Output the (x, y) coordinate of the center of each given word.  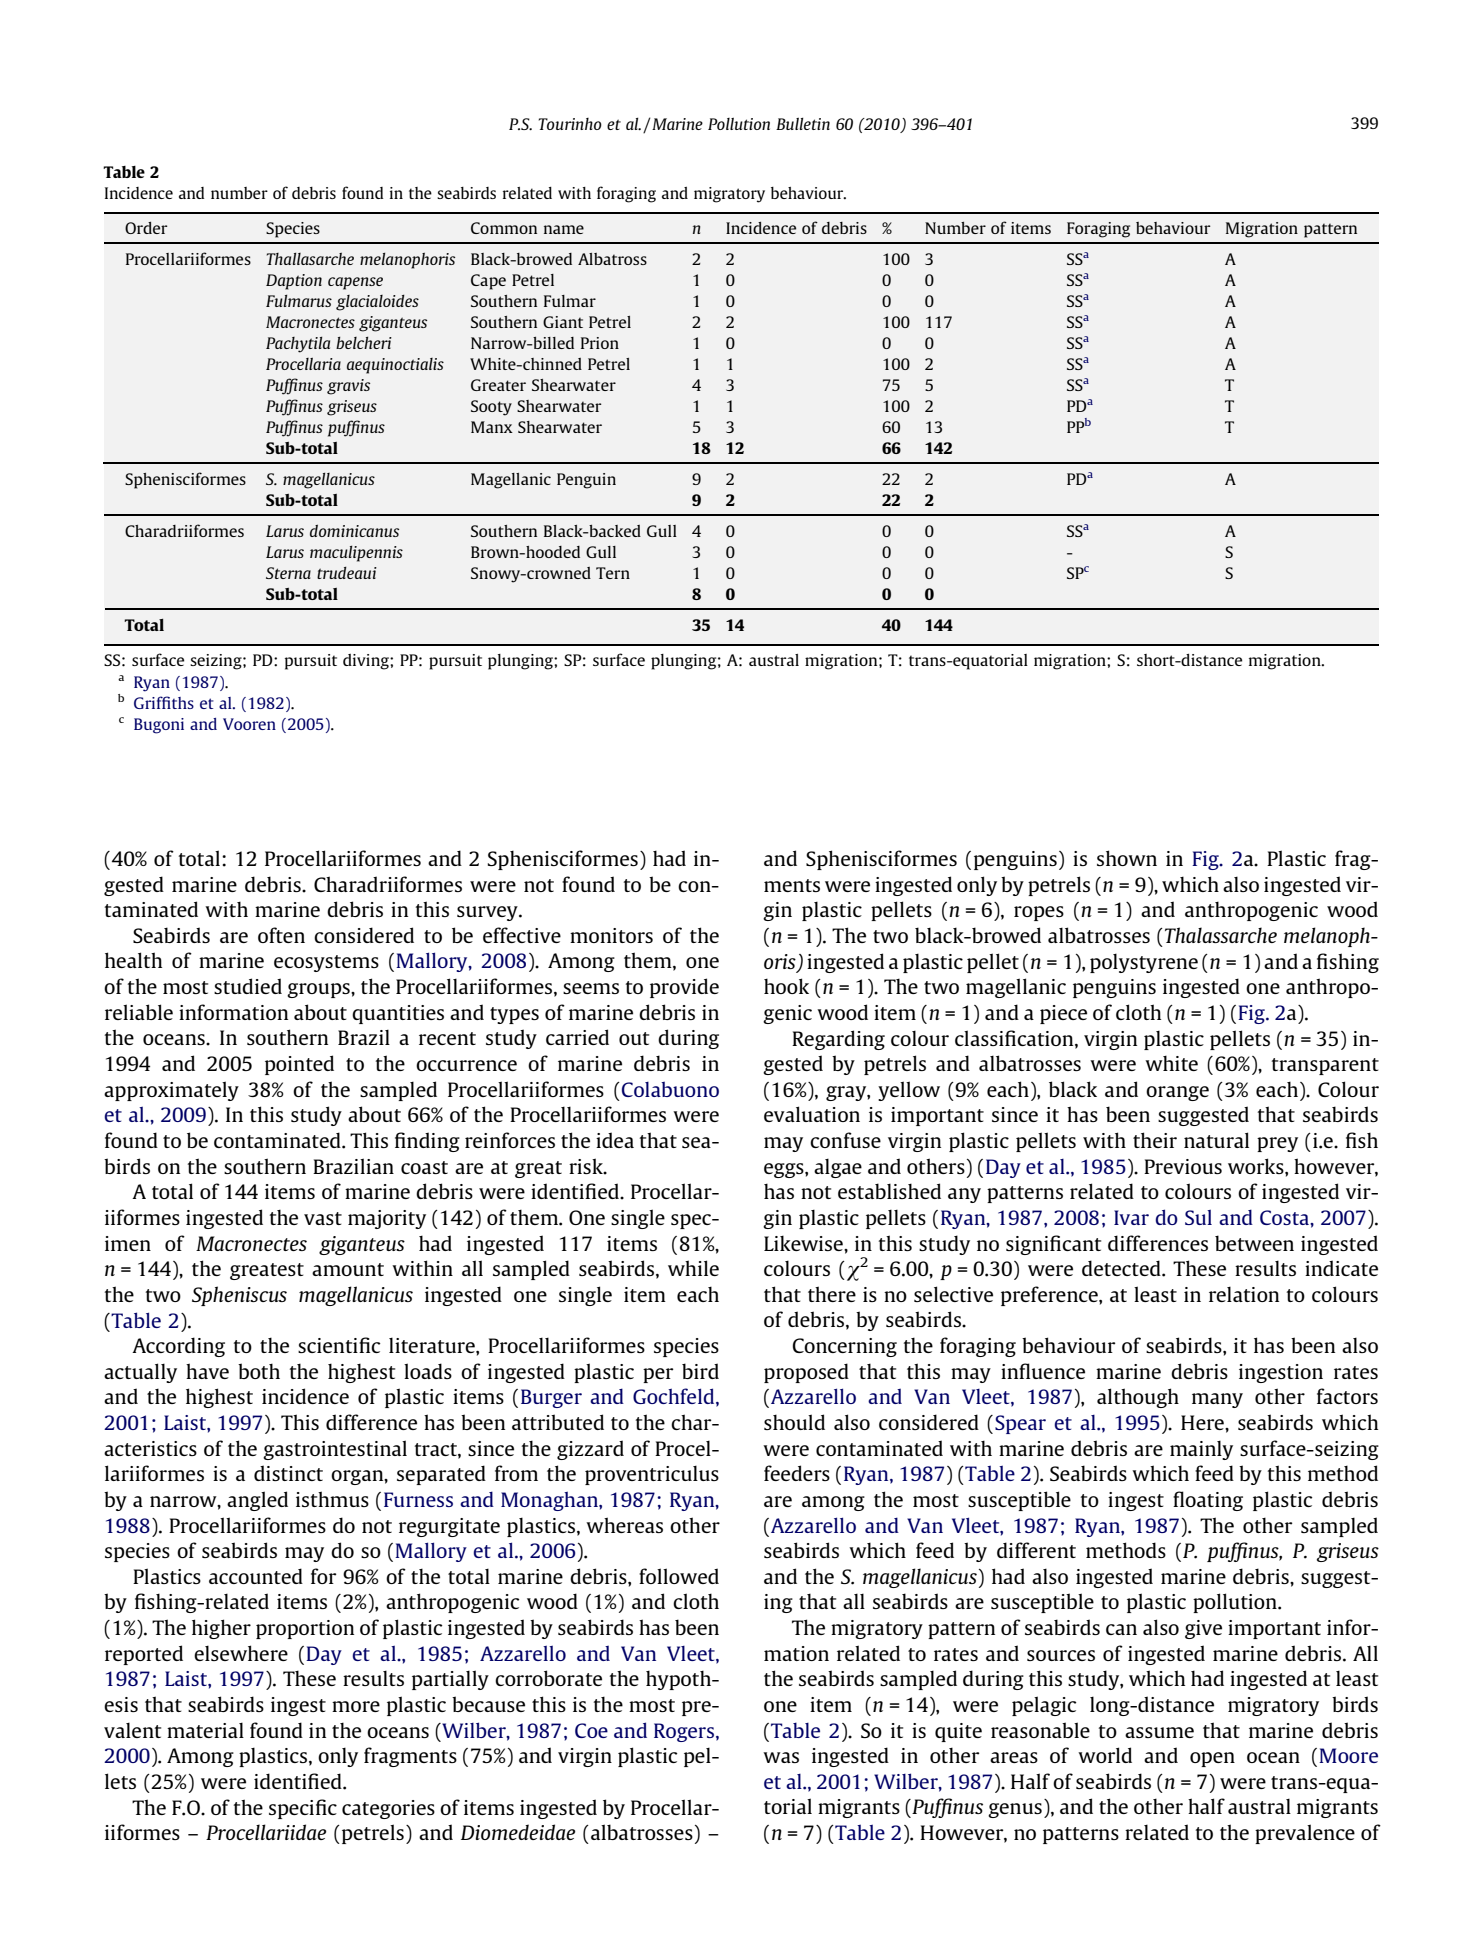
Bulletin (803, 123)
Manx (492, 427)
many (1217, 1400)
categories (388, 1809)
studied (248, 986)
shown (1127, 858)
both (259, 1371)
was (781, 1757)
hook (786, 986)
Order (146, 228)
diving (367, 662)
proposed (806, 1373)
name (564, 229)
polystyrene (1144, 963)
